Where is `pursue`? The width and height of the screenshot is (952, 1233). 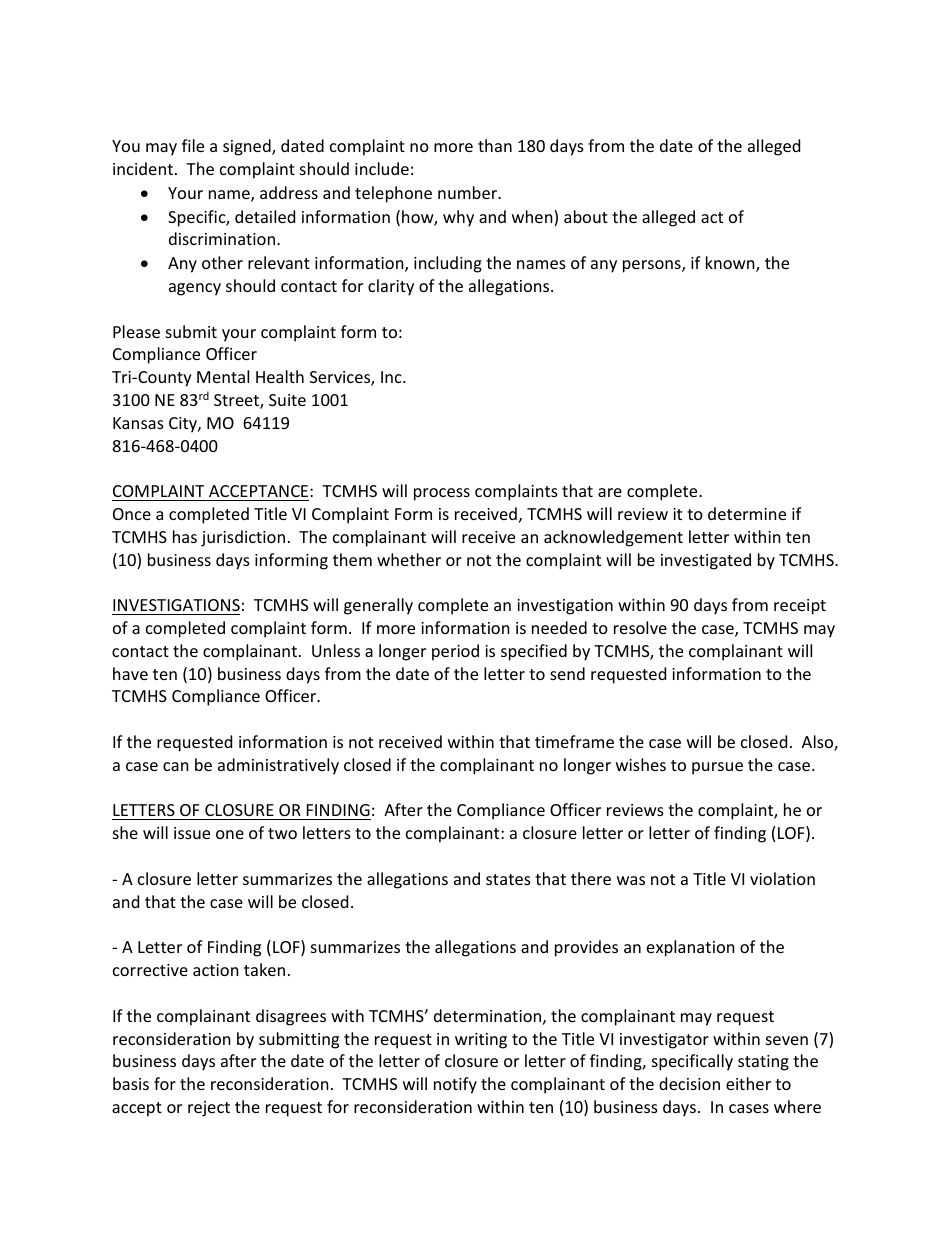
pursue is located at coordinates (717, 768).
